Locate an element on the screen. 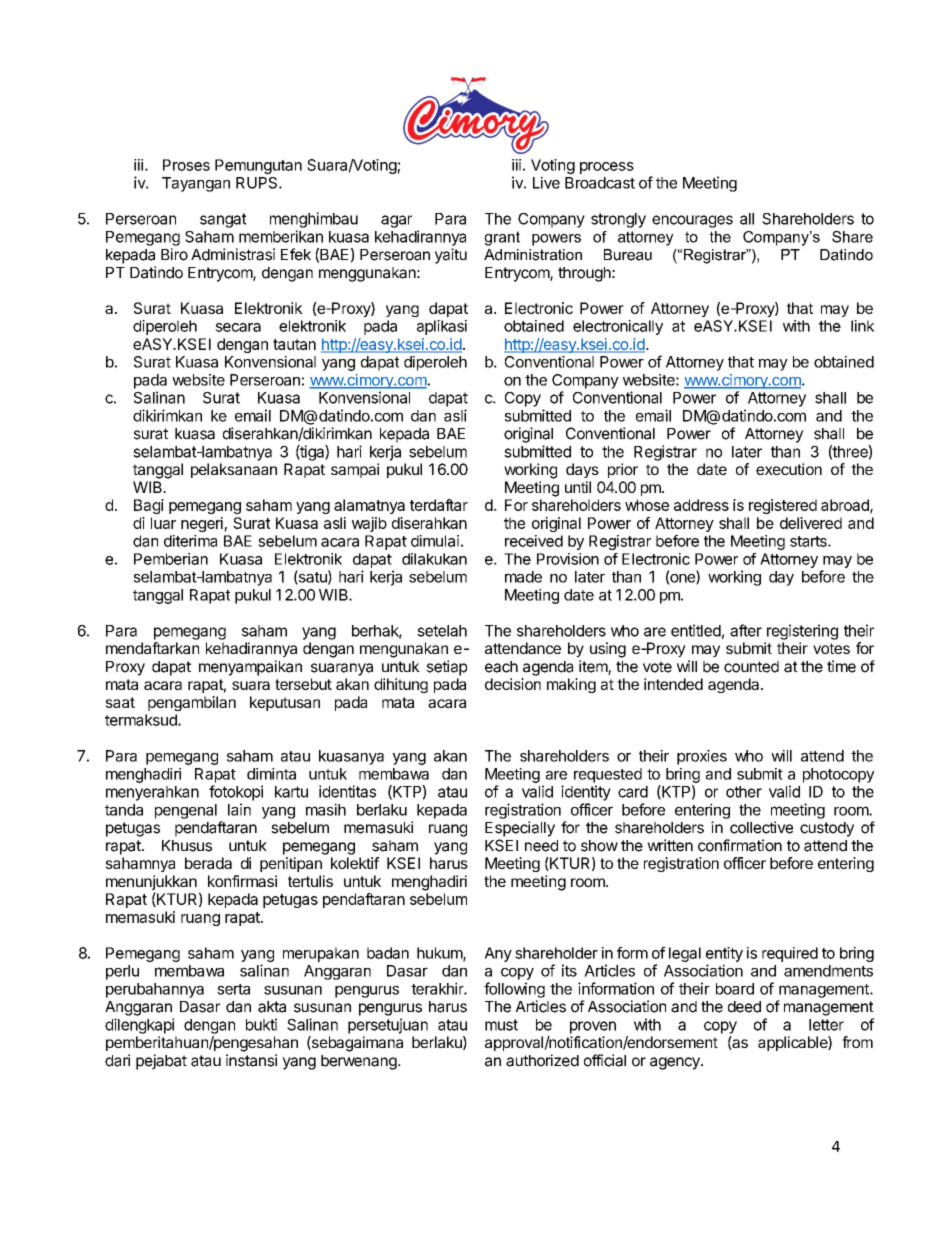  grant is located at coordinates (502, 238).
